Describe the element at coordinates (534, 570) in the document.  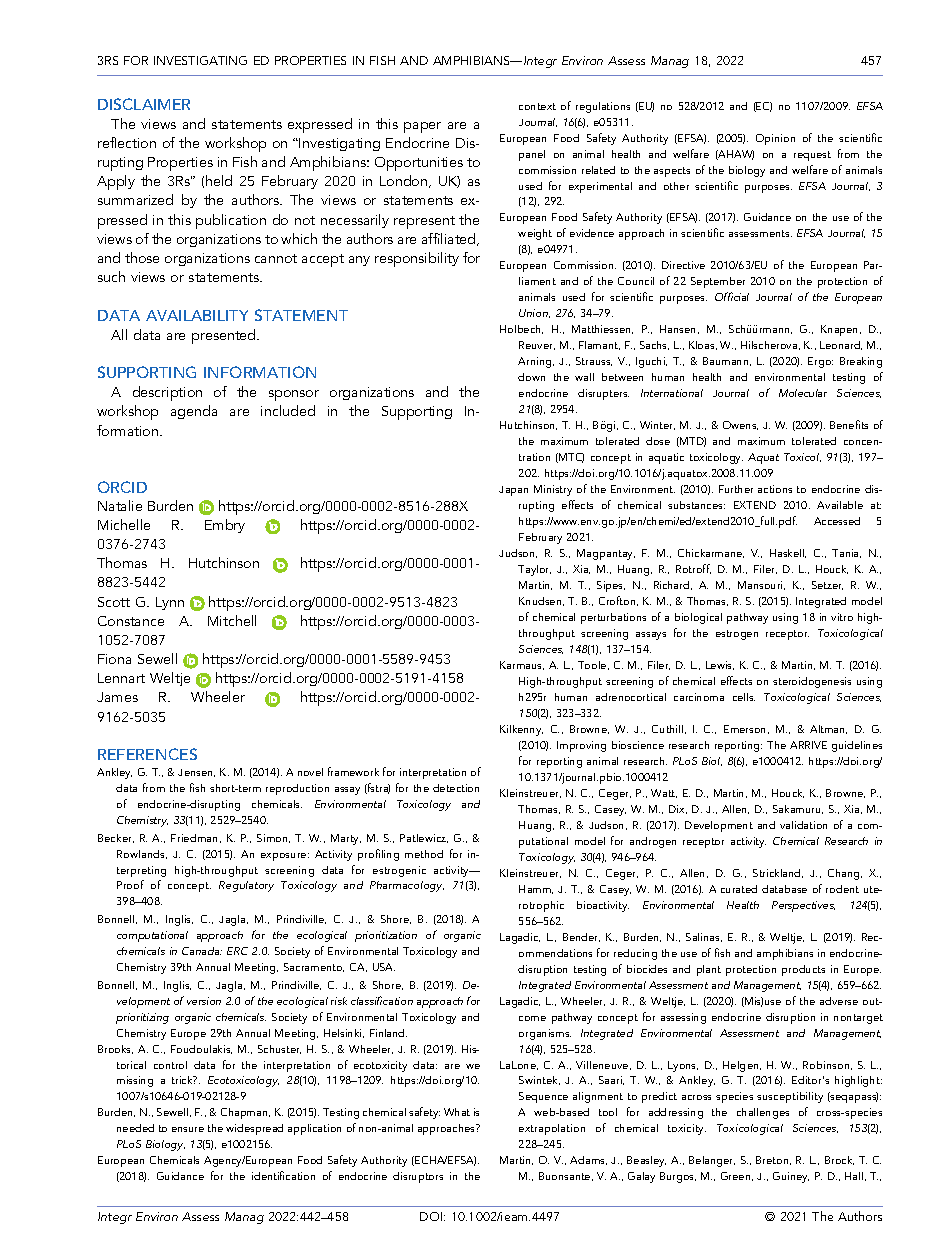
I see `Taylor` at that location.
